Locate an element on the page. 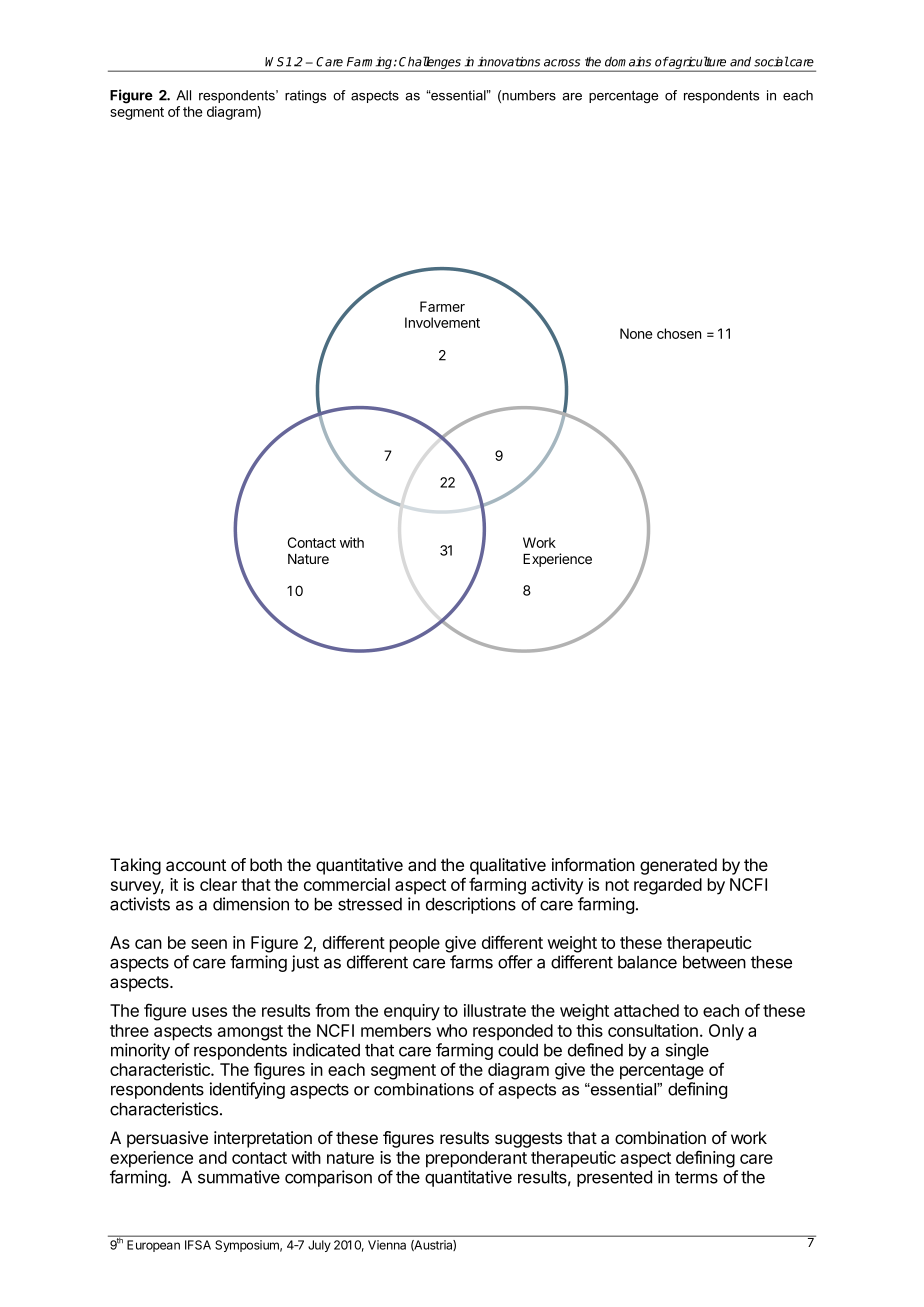  summative is located at coordinates (239, 1177).
